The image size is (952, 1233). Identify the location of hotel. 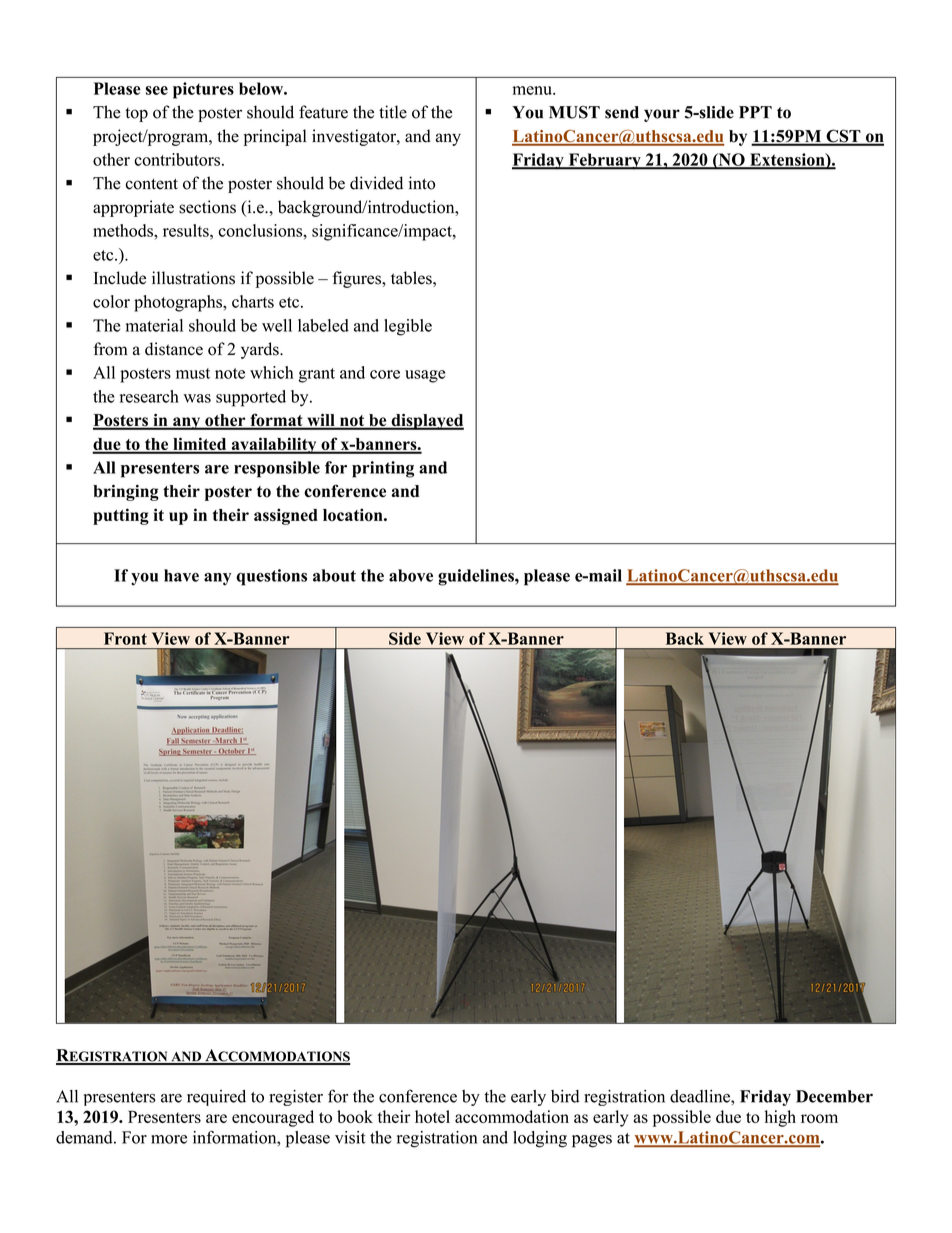
(432, 1116).
